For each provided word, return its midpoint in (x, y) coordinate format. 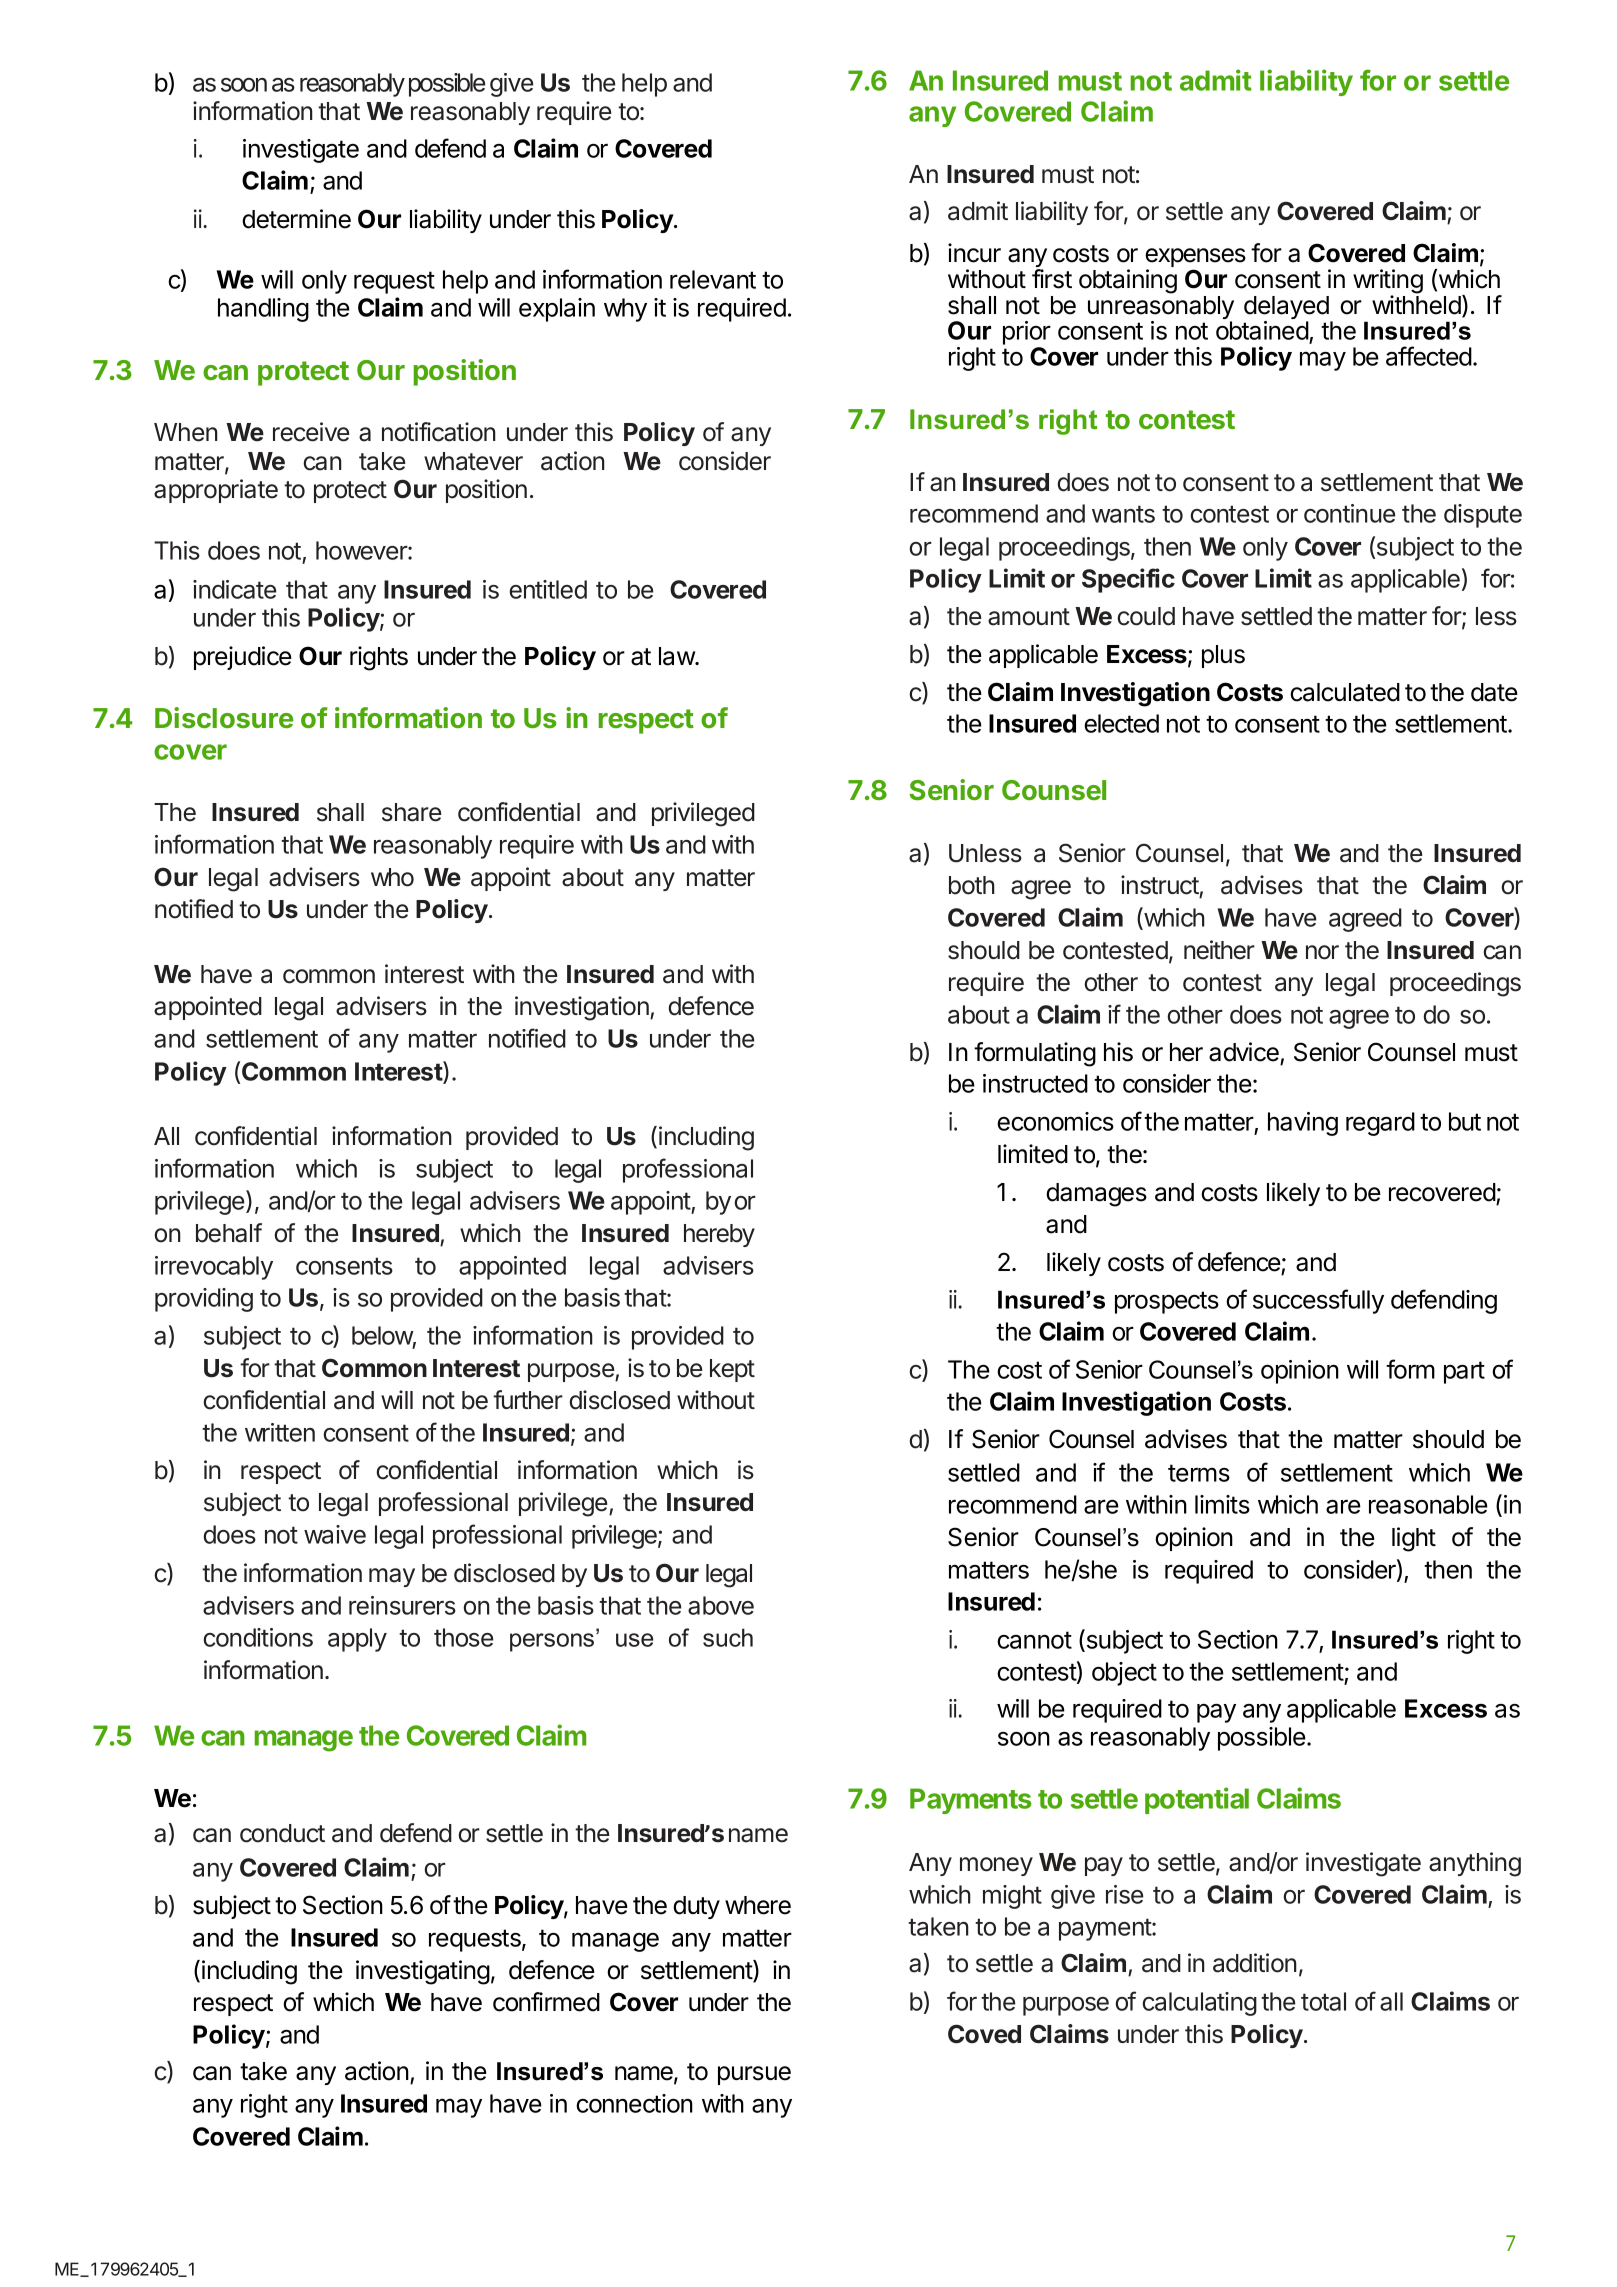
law (677, 656)
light (1414, 1539)
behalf (229, 1233)
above (721, 1605)
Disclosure (224, 717)
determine (296, 219)
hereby (719, 1235)
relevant (713, 279)
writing (1388, 282)
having (1303, 1124)
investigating (423, 1972)
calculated (1345, 692)
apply (357, 1640)
